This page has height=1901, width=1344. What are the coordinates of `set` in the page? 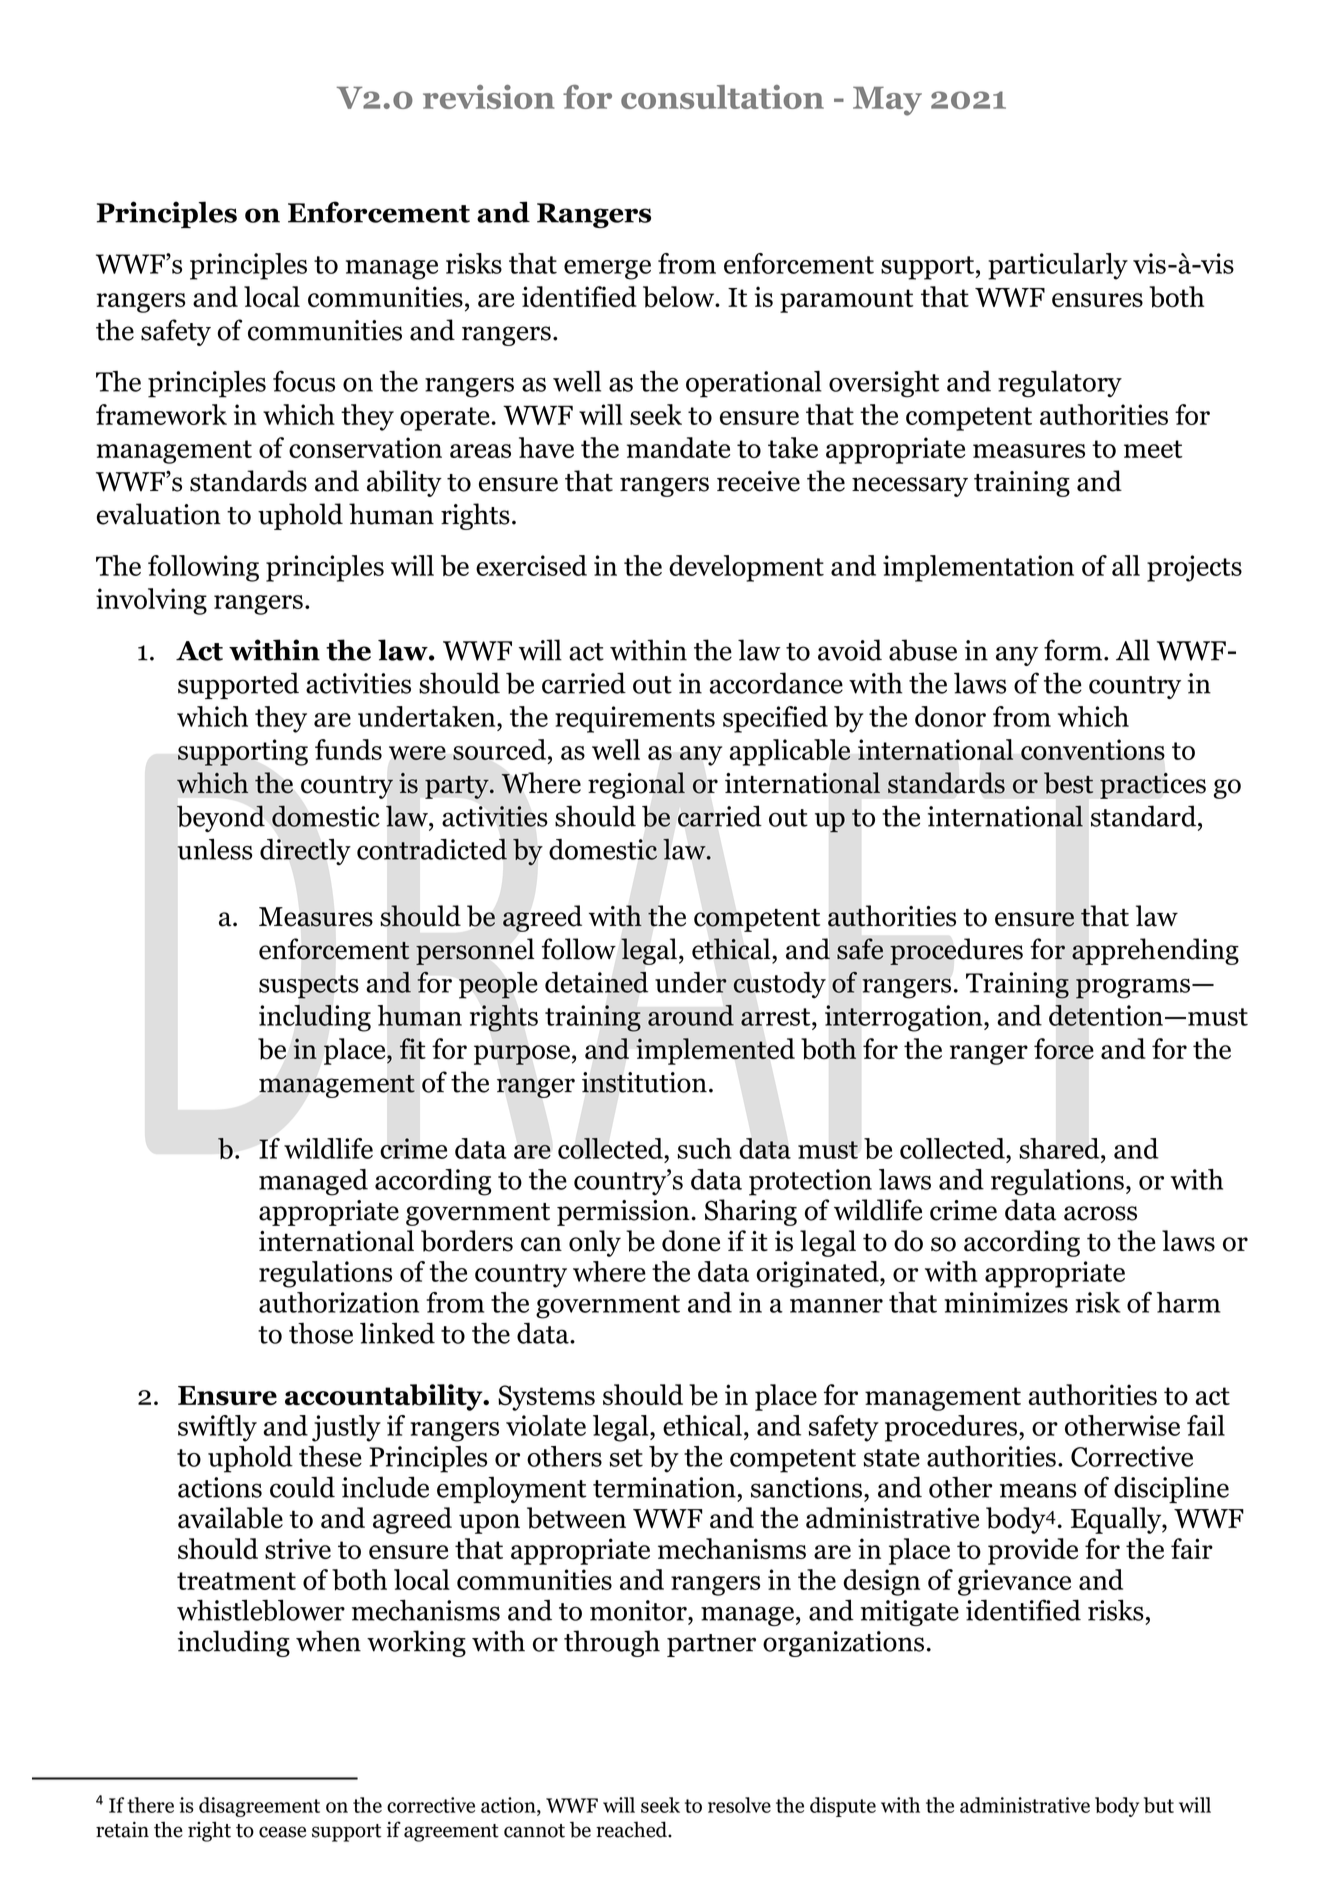 It's located at (626, 1458).
